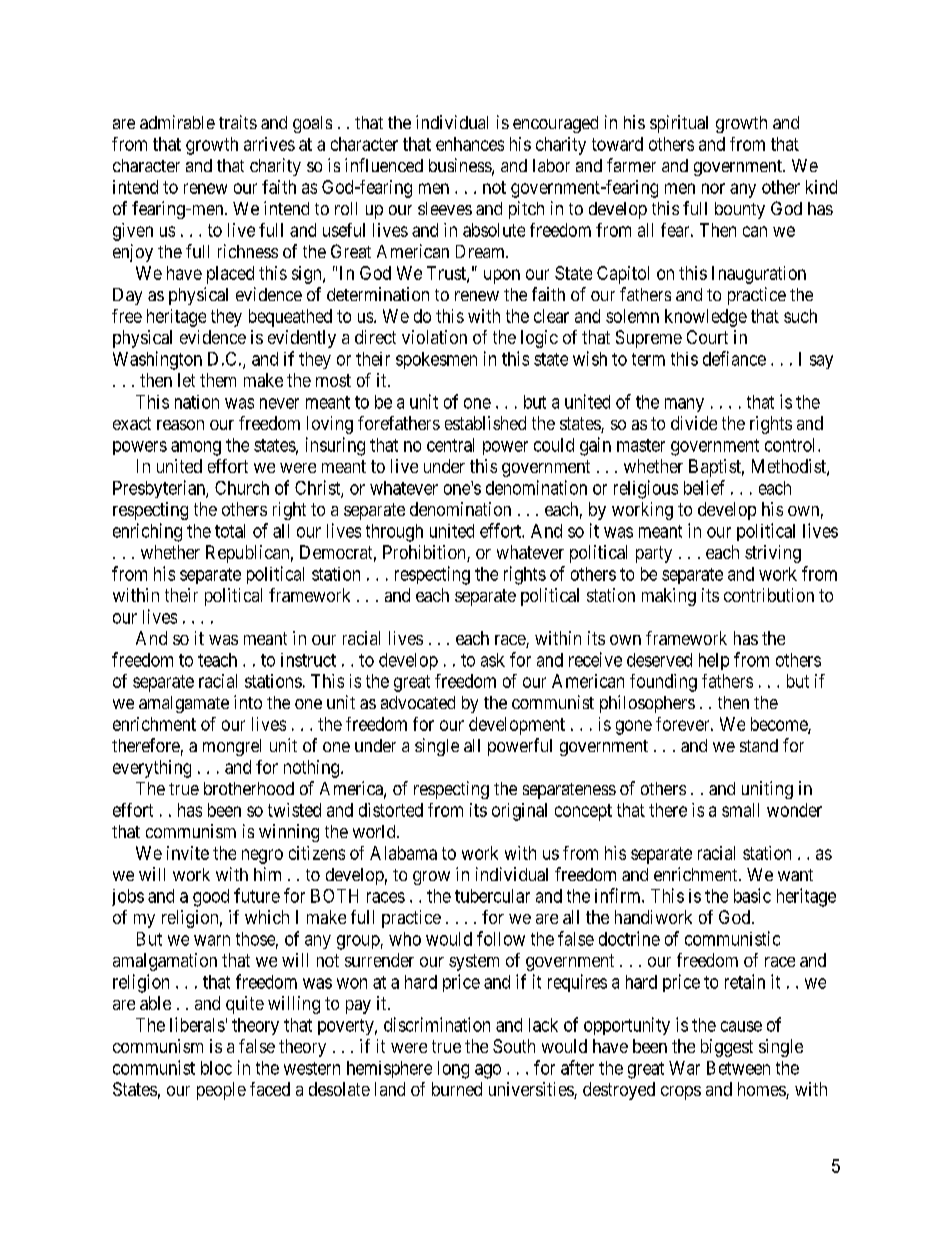 Image resolution: width=952 pixels, height=1233 pixels. Describe the element at coordinates (238, 122) in the page. I see `traits` at that location.
